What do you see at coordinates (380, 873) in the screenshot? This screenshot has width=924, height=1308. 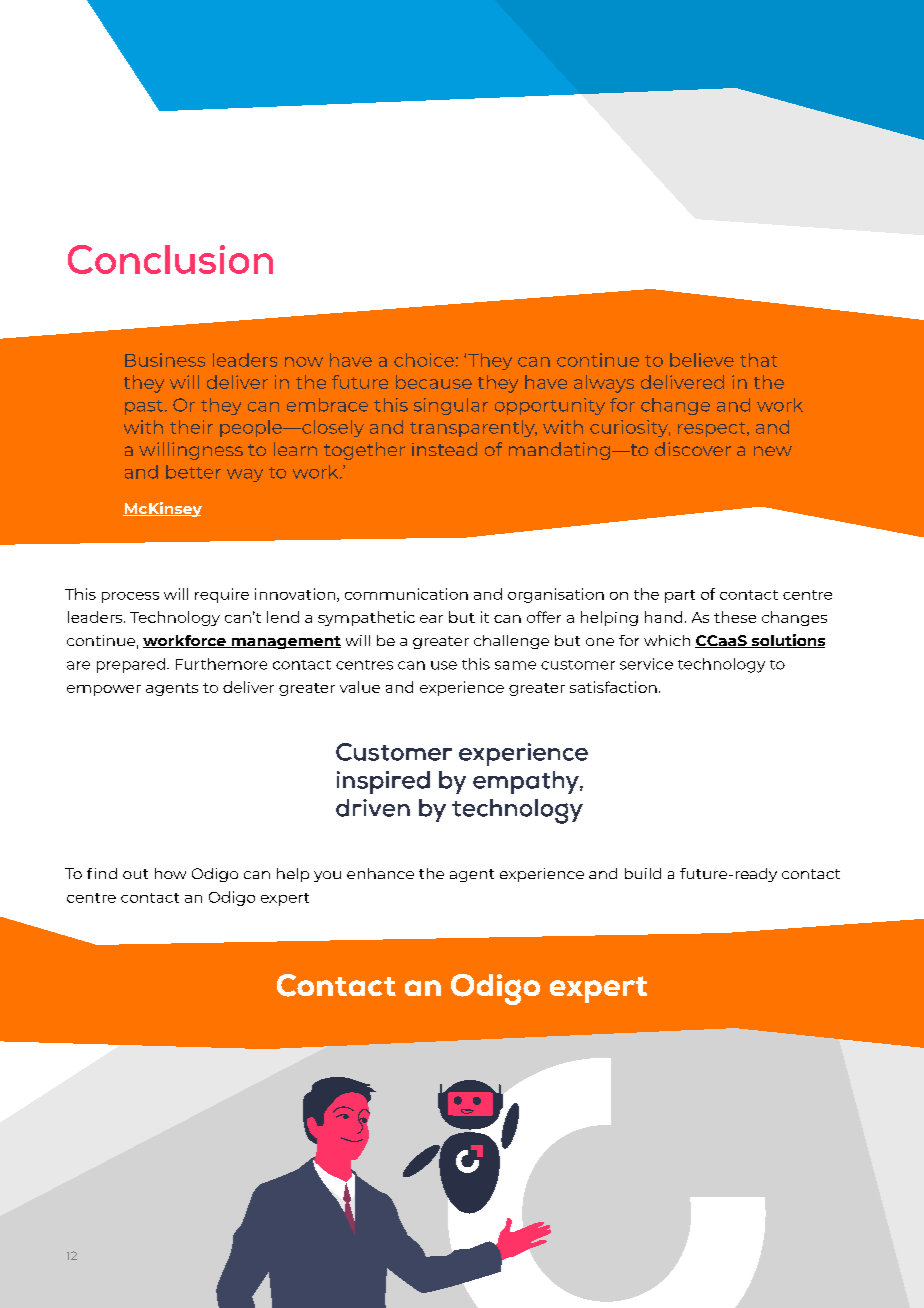 I see `enhance` at bounding box center [380, 873].
